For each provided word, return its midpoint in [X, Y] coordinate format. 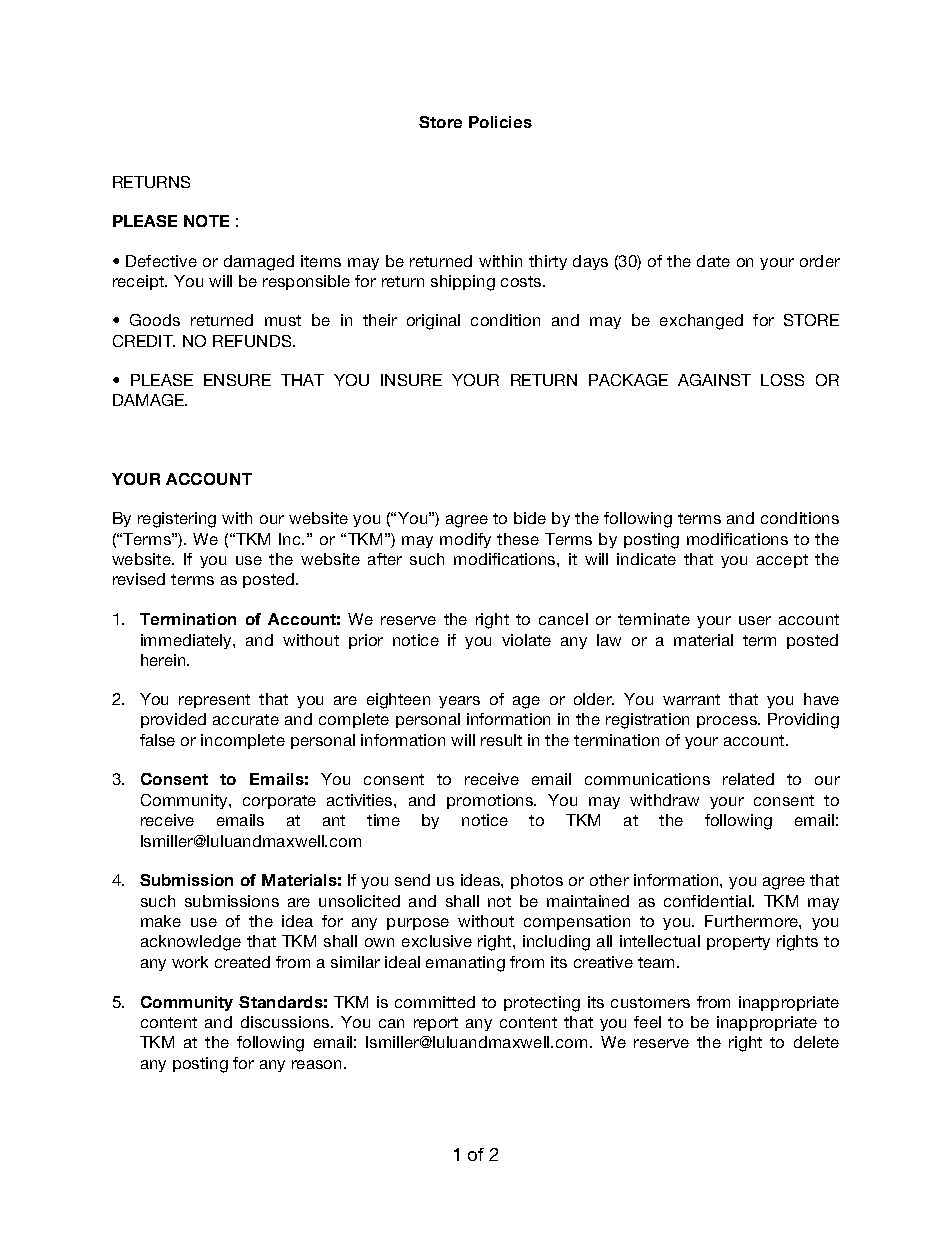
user [755, 620]
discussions [286, 1022]
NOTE [206, 221]
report [436, 1024]
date [713, 261]
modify [465, 540]
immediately [187, 641]
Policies [500, 122]
